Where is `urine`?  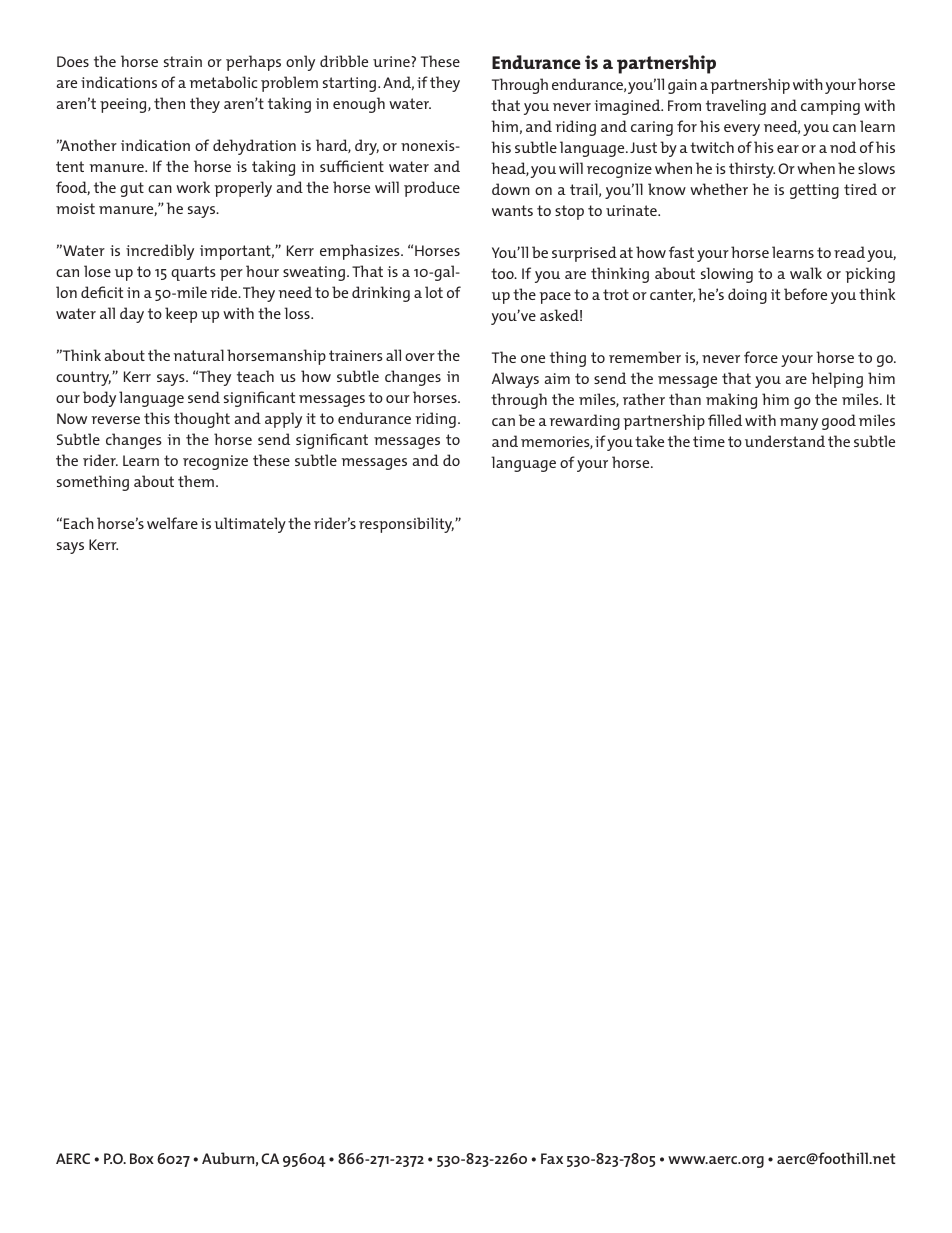
urine is located at coordinates (392, 61).
